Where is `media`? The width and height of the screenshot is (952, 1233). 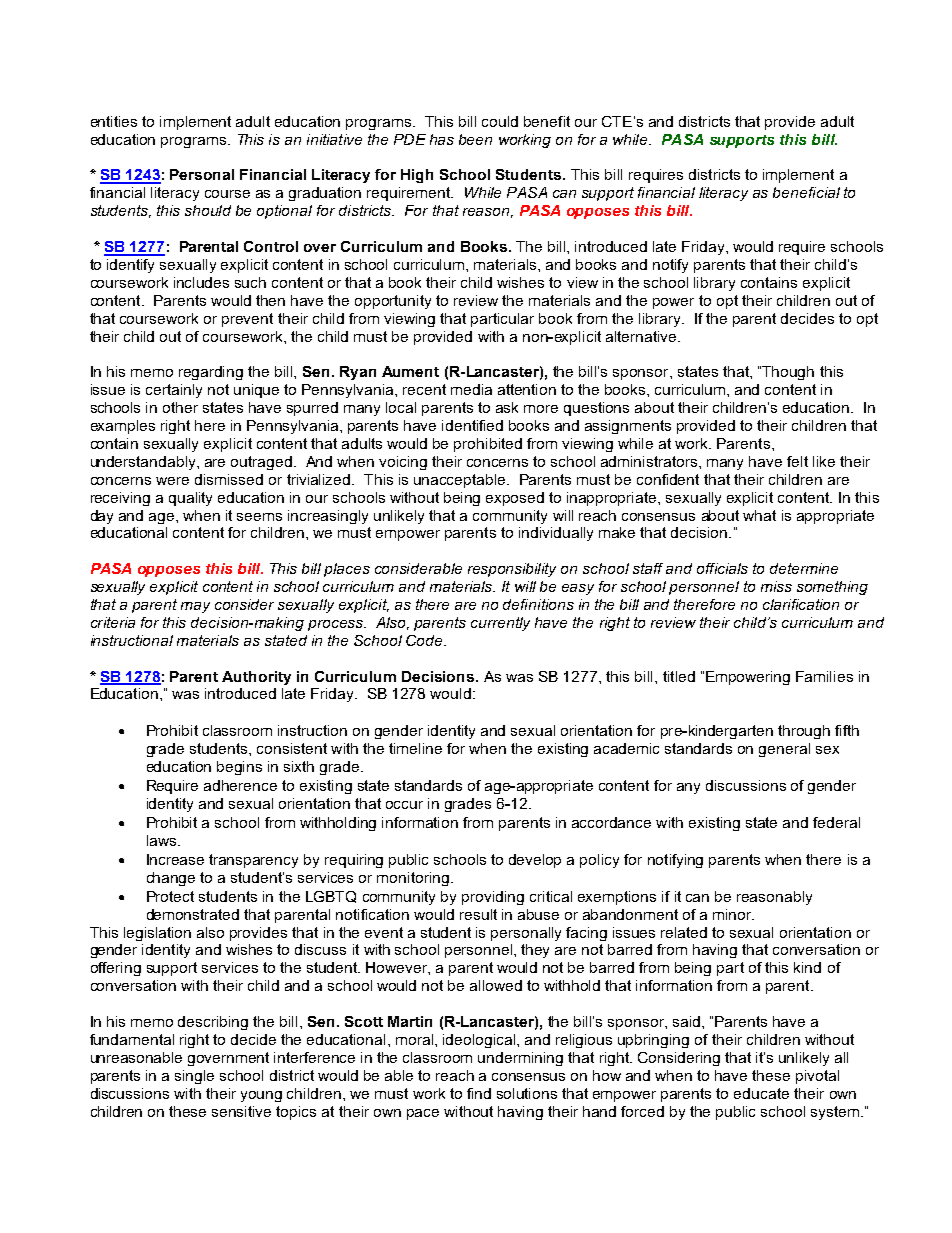
media is located at coordinates (471, 389).
